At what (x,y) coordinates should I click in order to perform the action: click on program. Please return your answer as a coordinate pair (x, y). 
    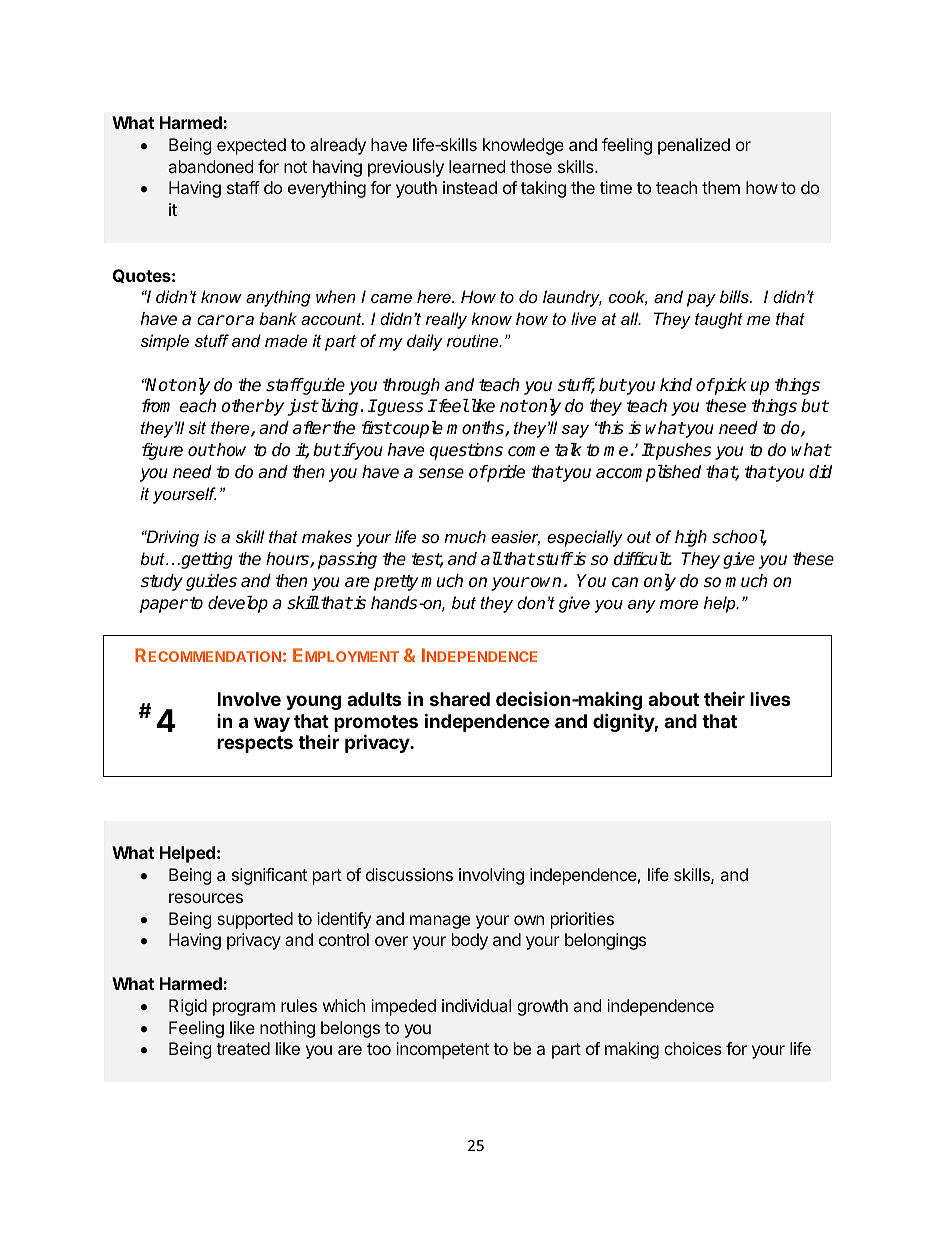
    Looking at the image, I should click on (244, 1009).
